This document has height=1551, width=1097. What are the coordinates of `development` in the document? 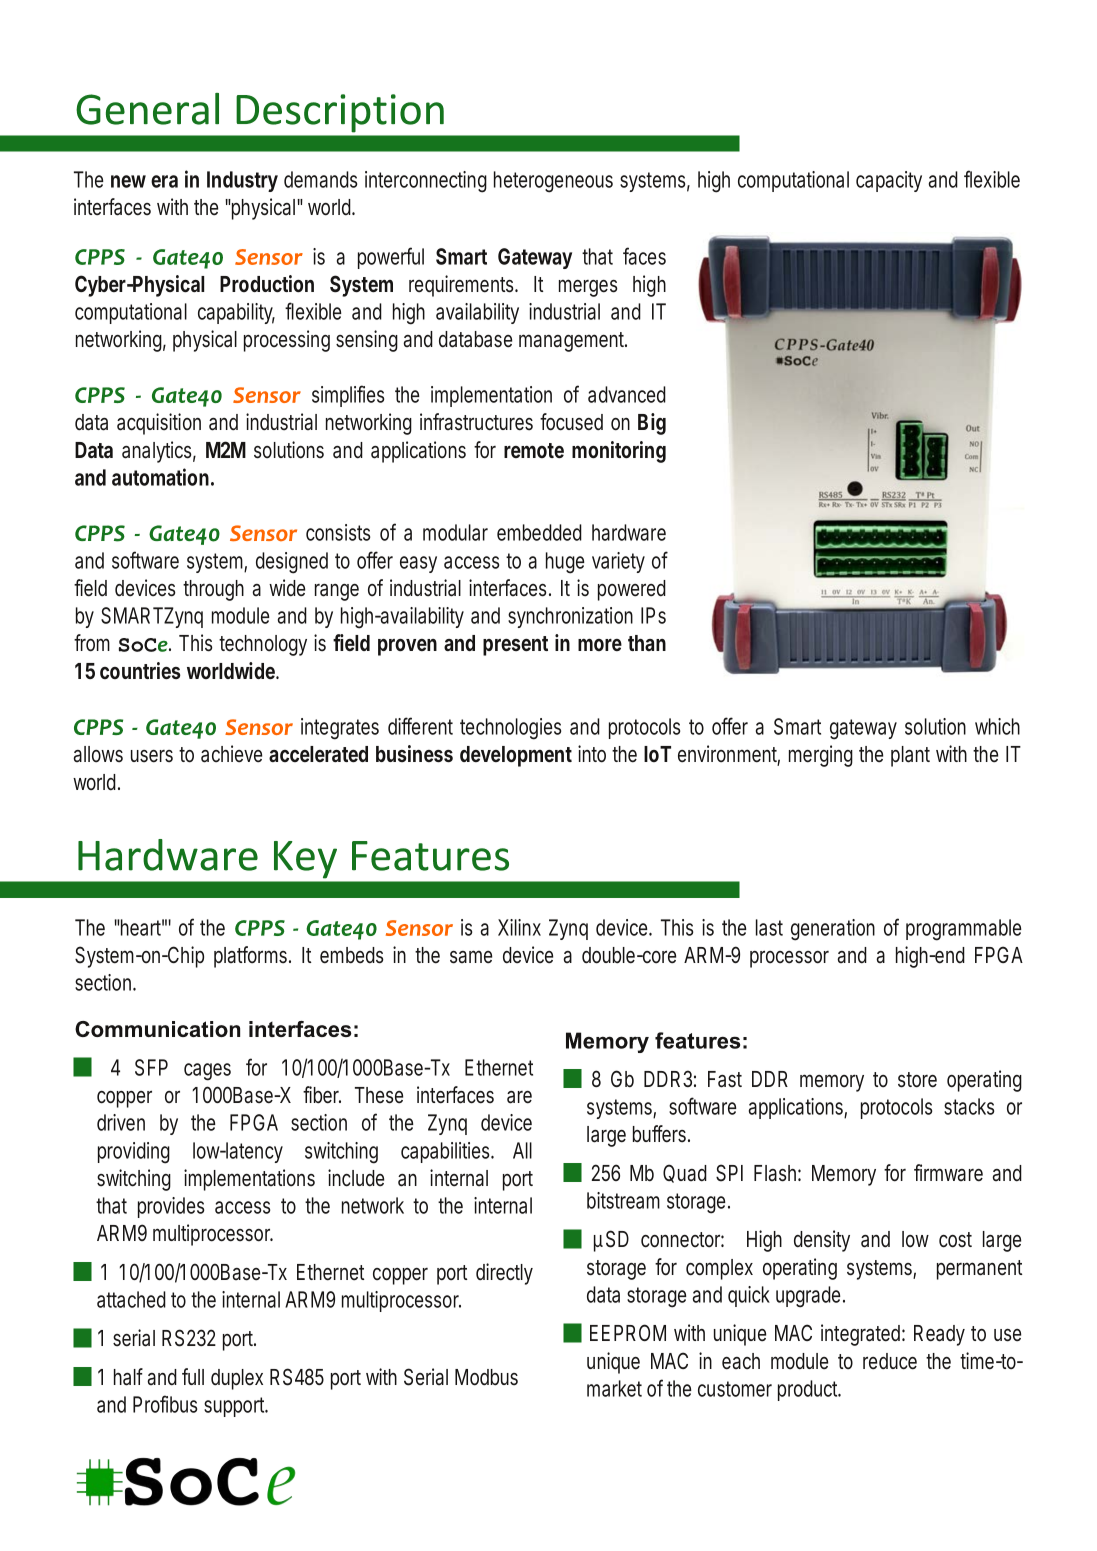 It's located at (516, 756).
